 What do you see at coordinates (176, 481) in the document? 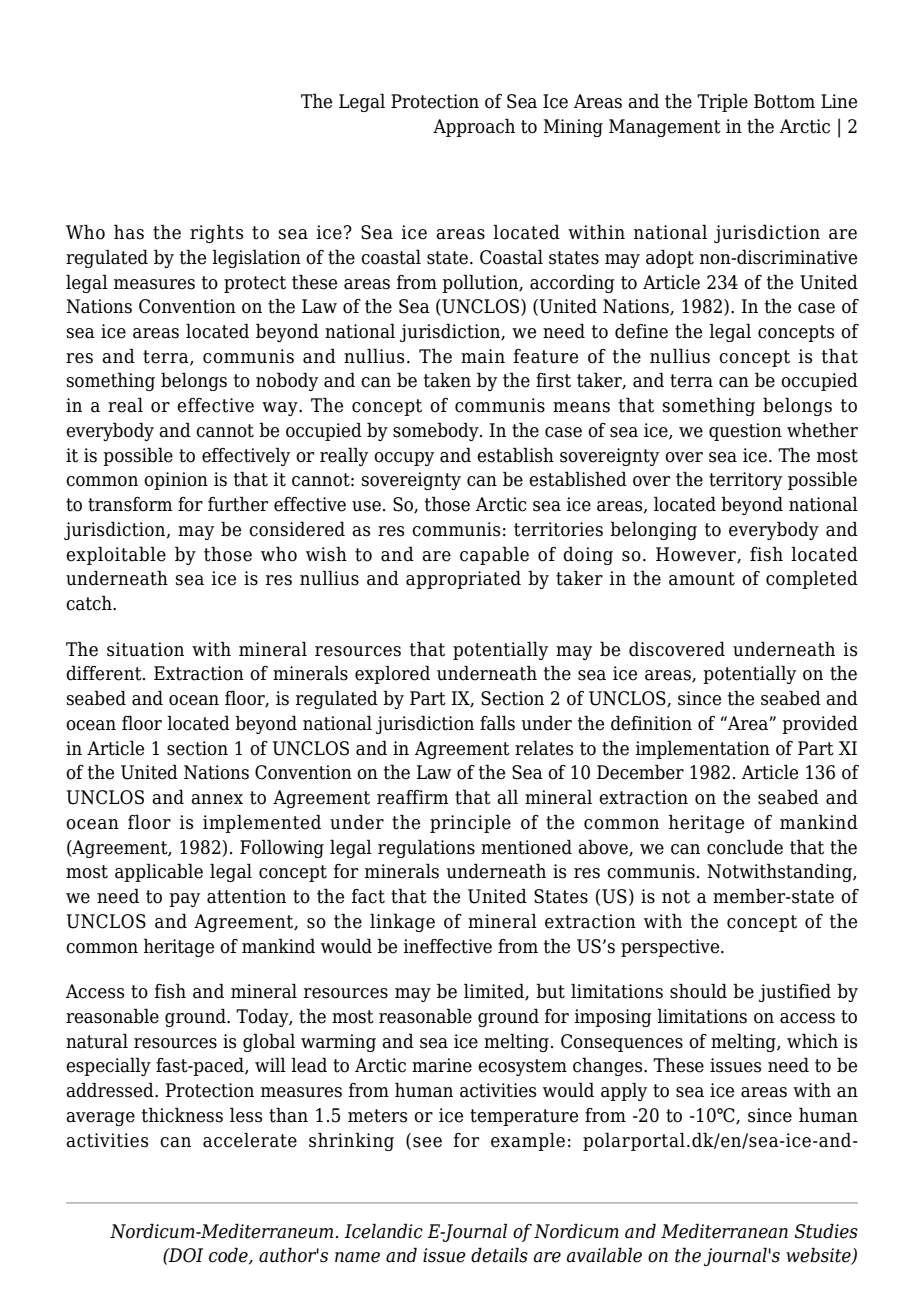
I see `opinion` at bounding box center [176, 481].
